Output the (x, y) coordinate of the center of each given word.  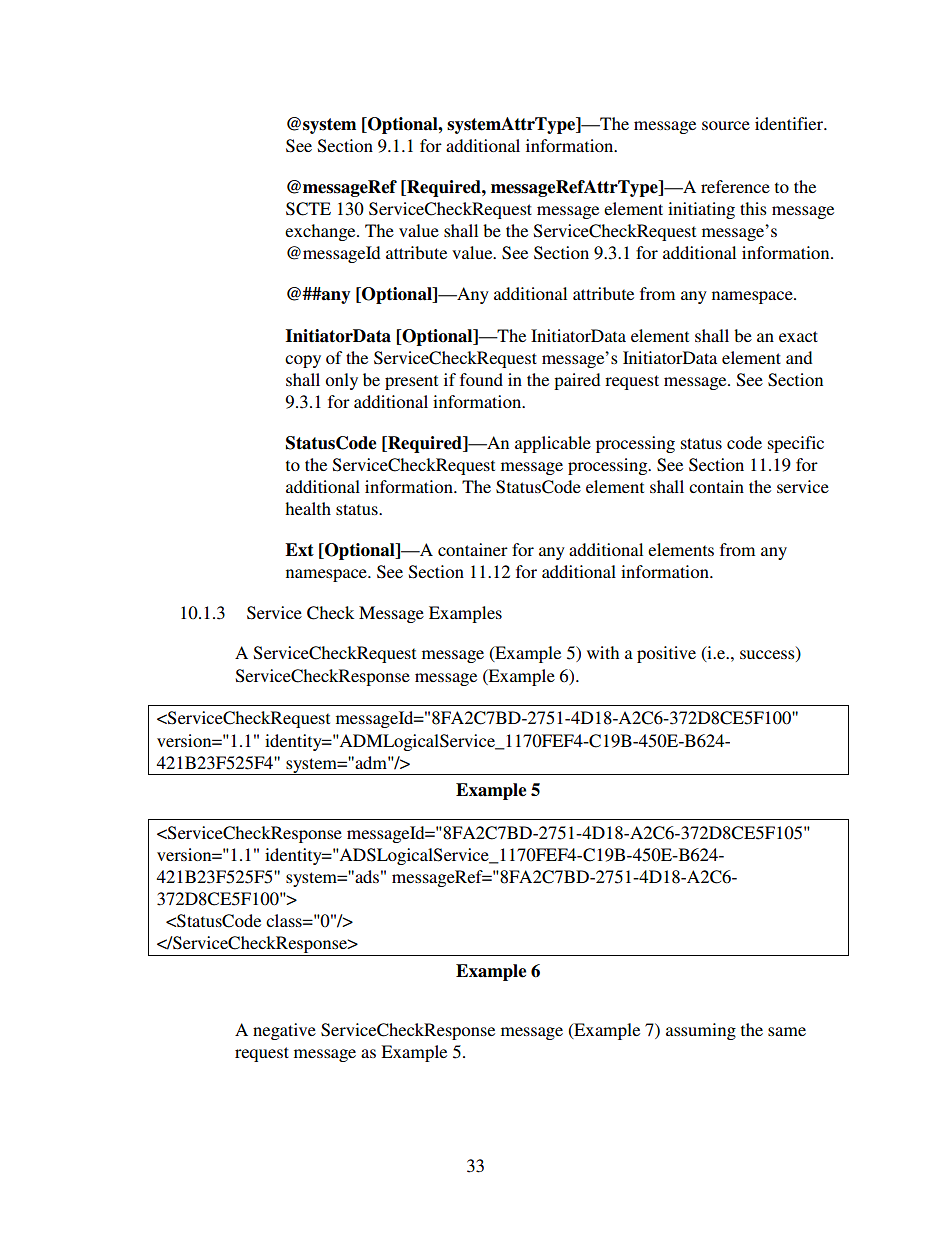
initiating (701, 210)
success (768, 656)
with (603, 652)
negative (284, 1031)
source (726, 125)
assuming (701, 1031)
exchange (321, 232)
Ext (299, 549)
